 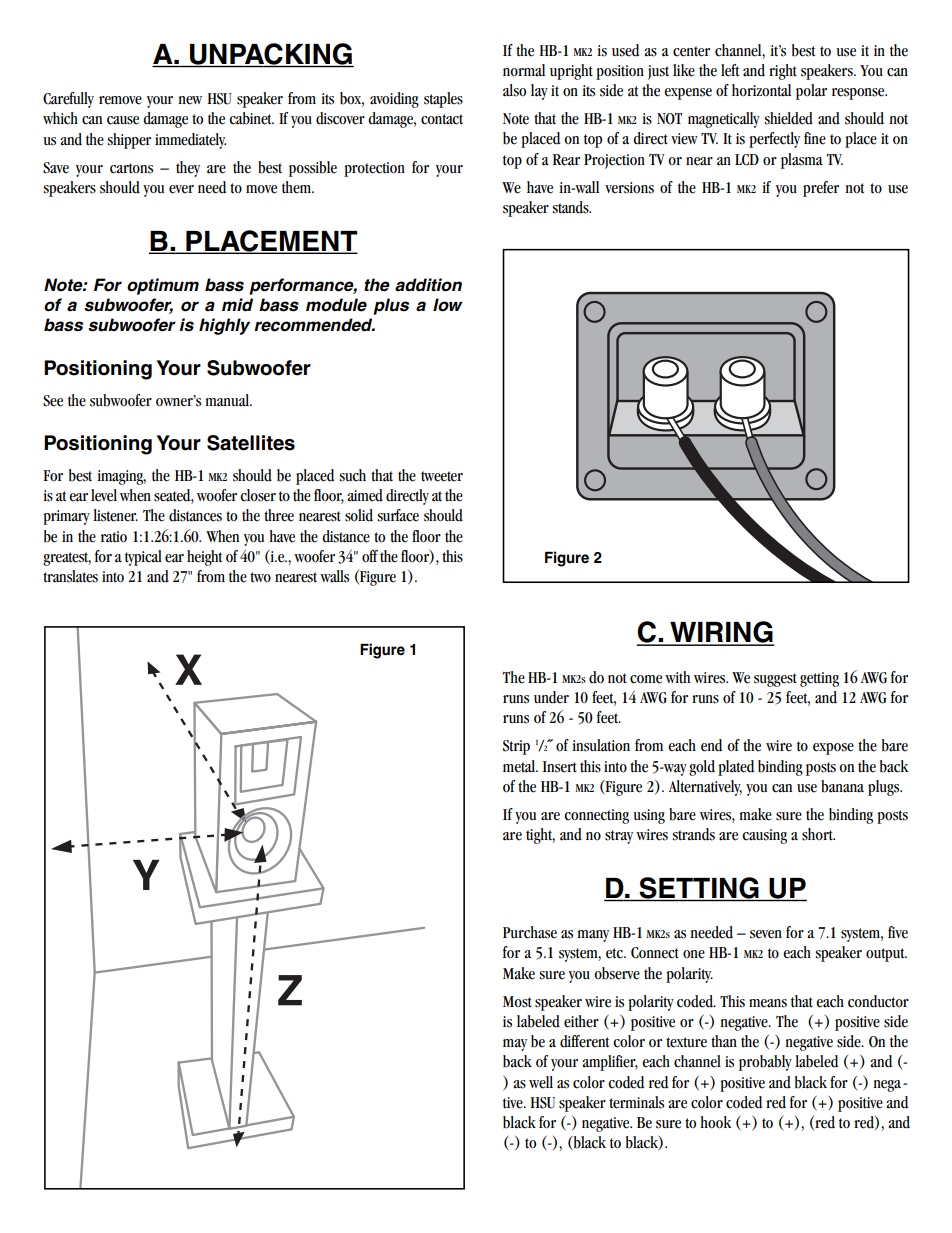 I want to click on WIRING, so click(x=721, y=633).
